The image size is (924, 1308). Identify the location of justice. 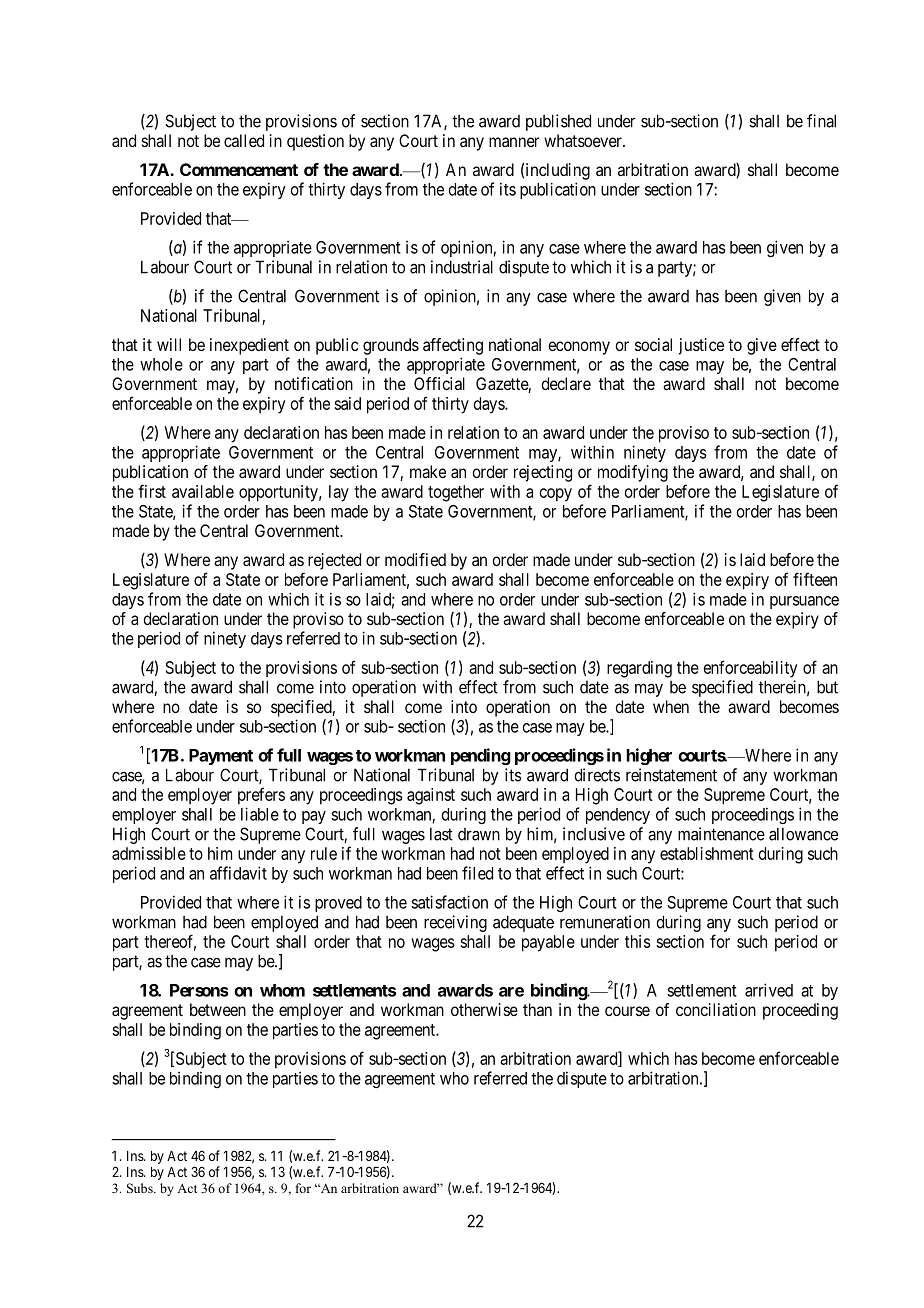
(701, 346).
